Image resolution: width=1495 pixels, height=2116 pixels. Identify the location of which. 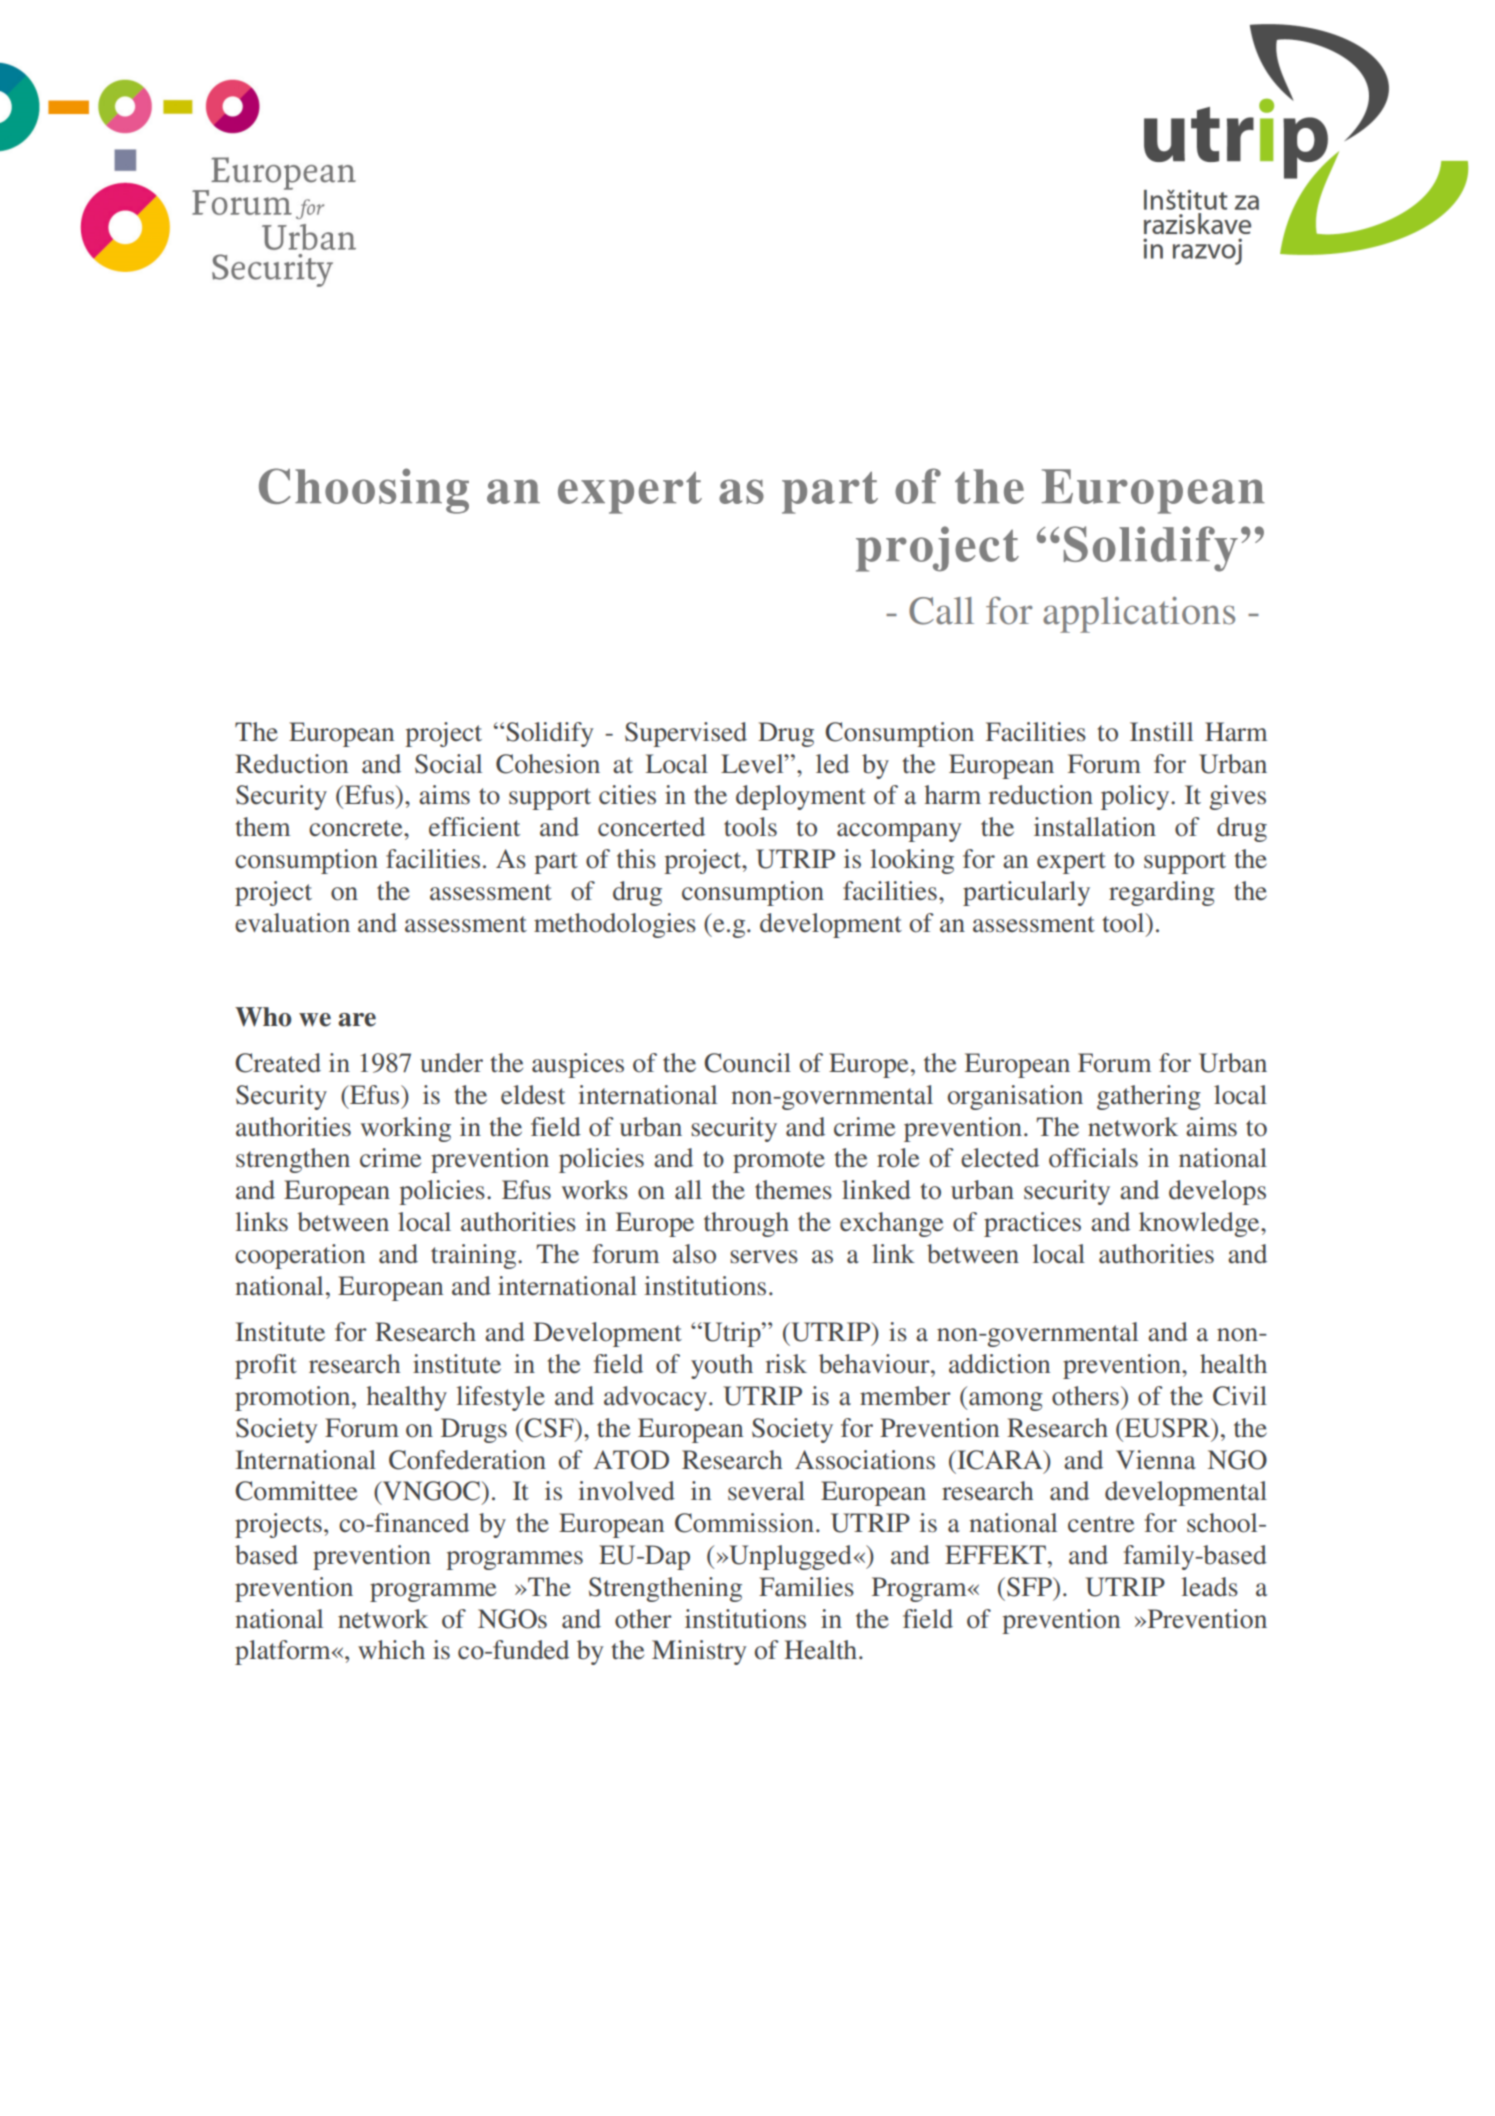
(391, 1649).
